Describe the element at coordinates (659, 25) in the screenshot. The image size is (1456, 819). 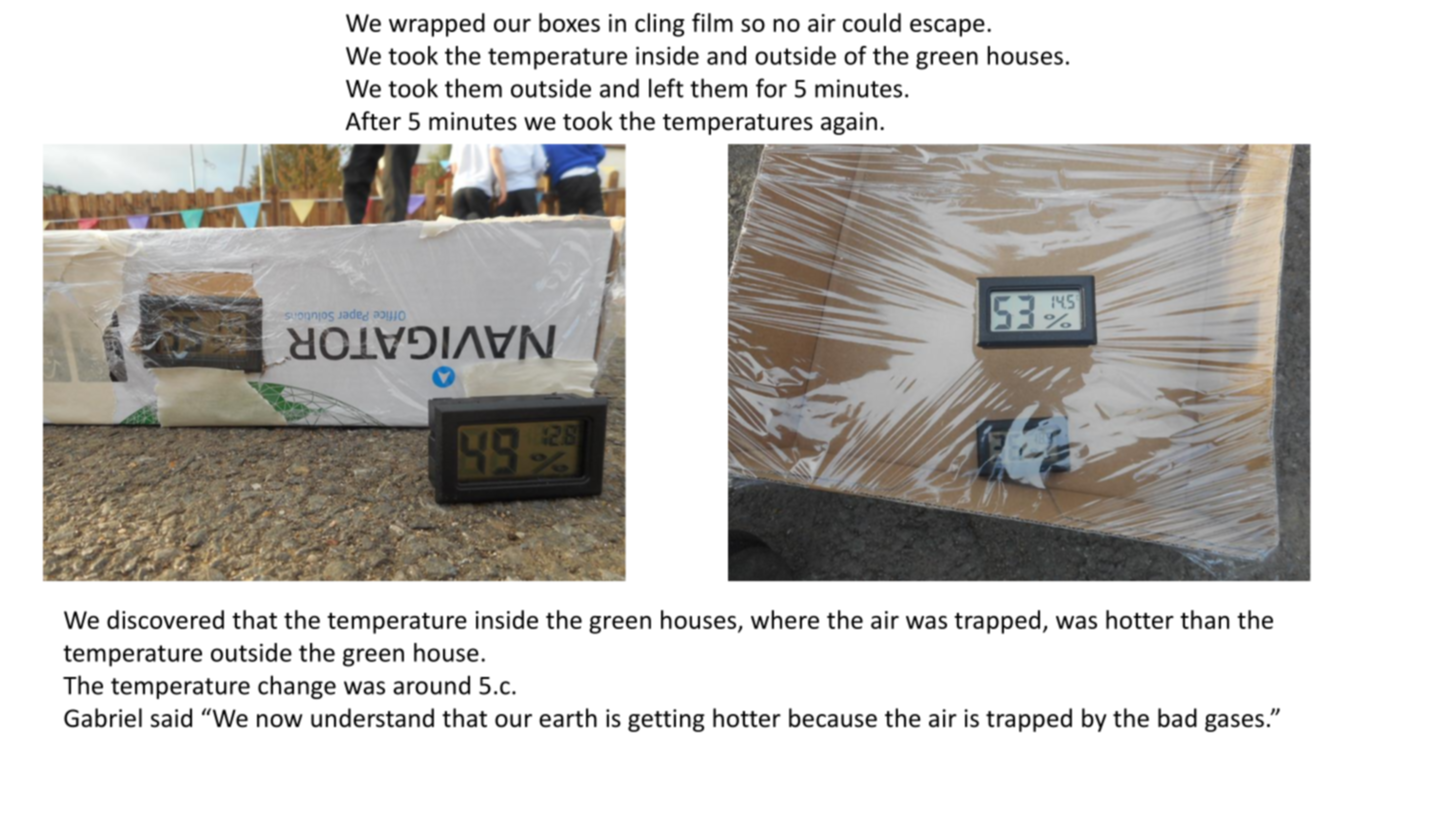
I see `cling` at that location.
